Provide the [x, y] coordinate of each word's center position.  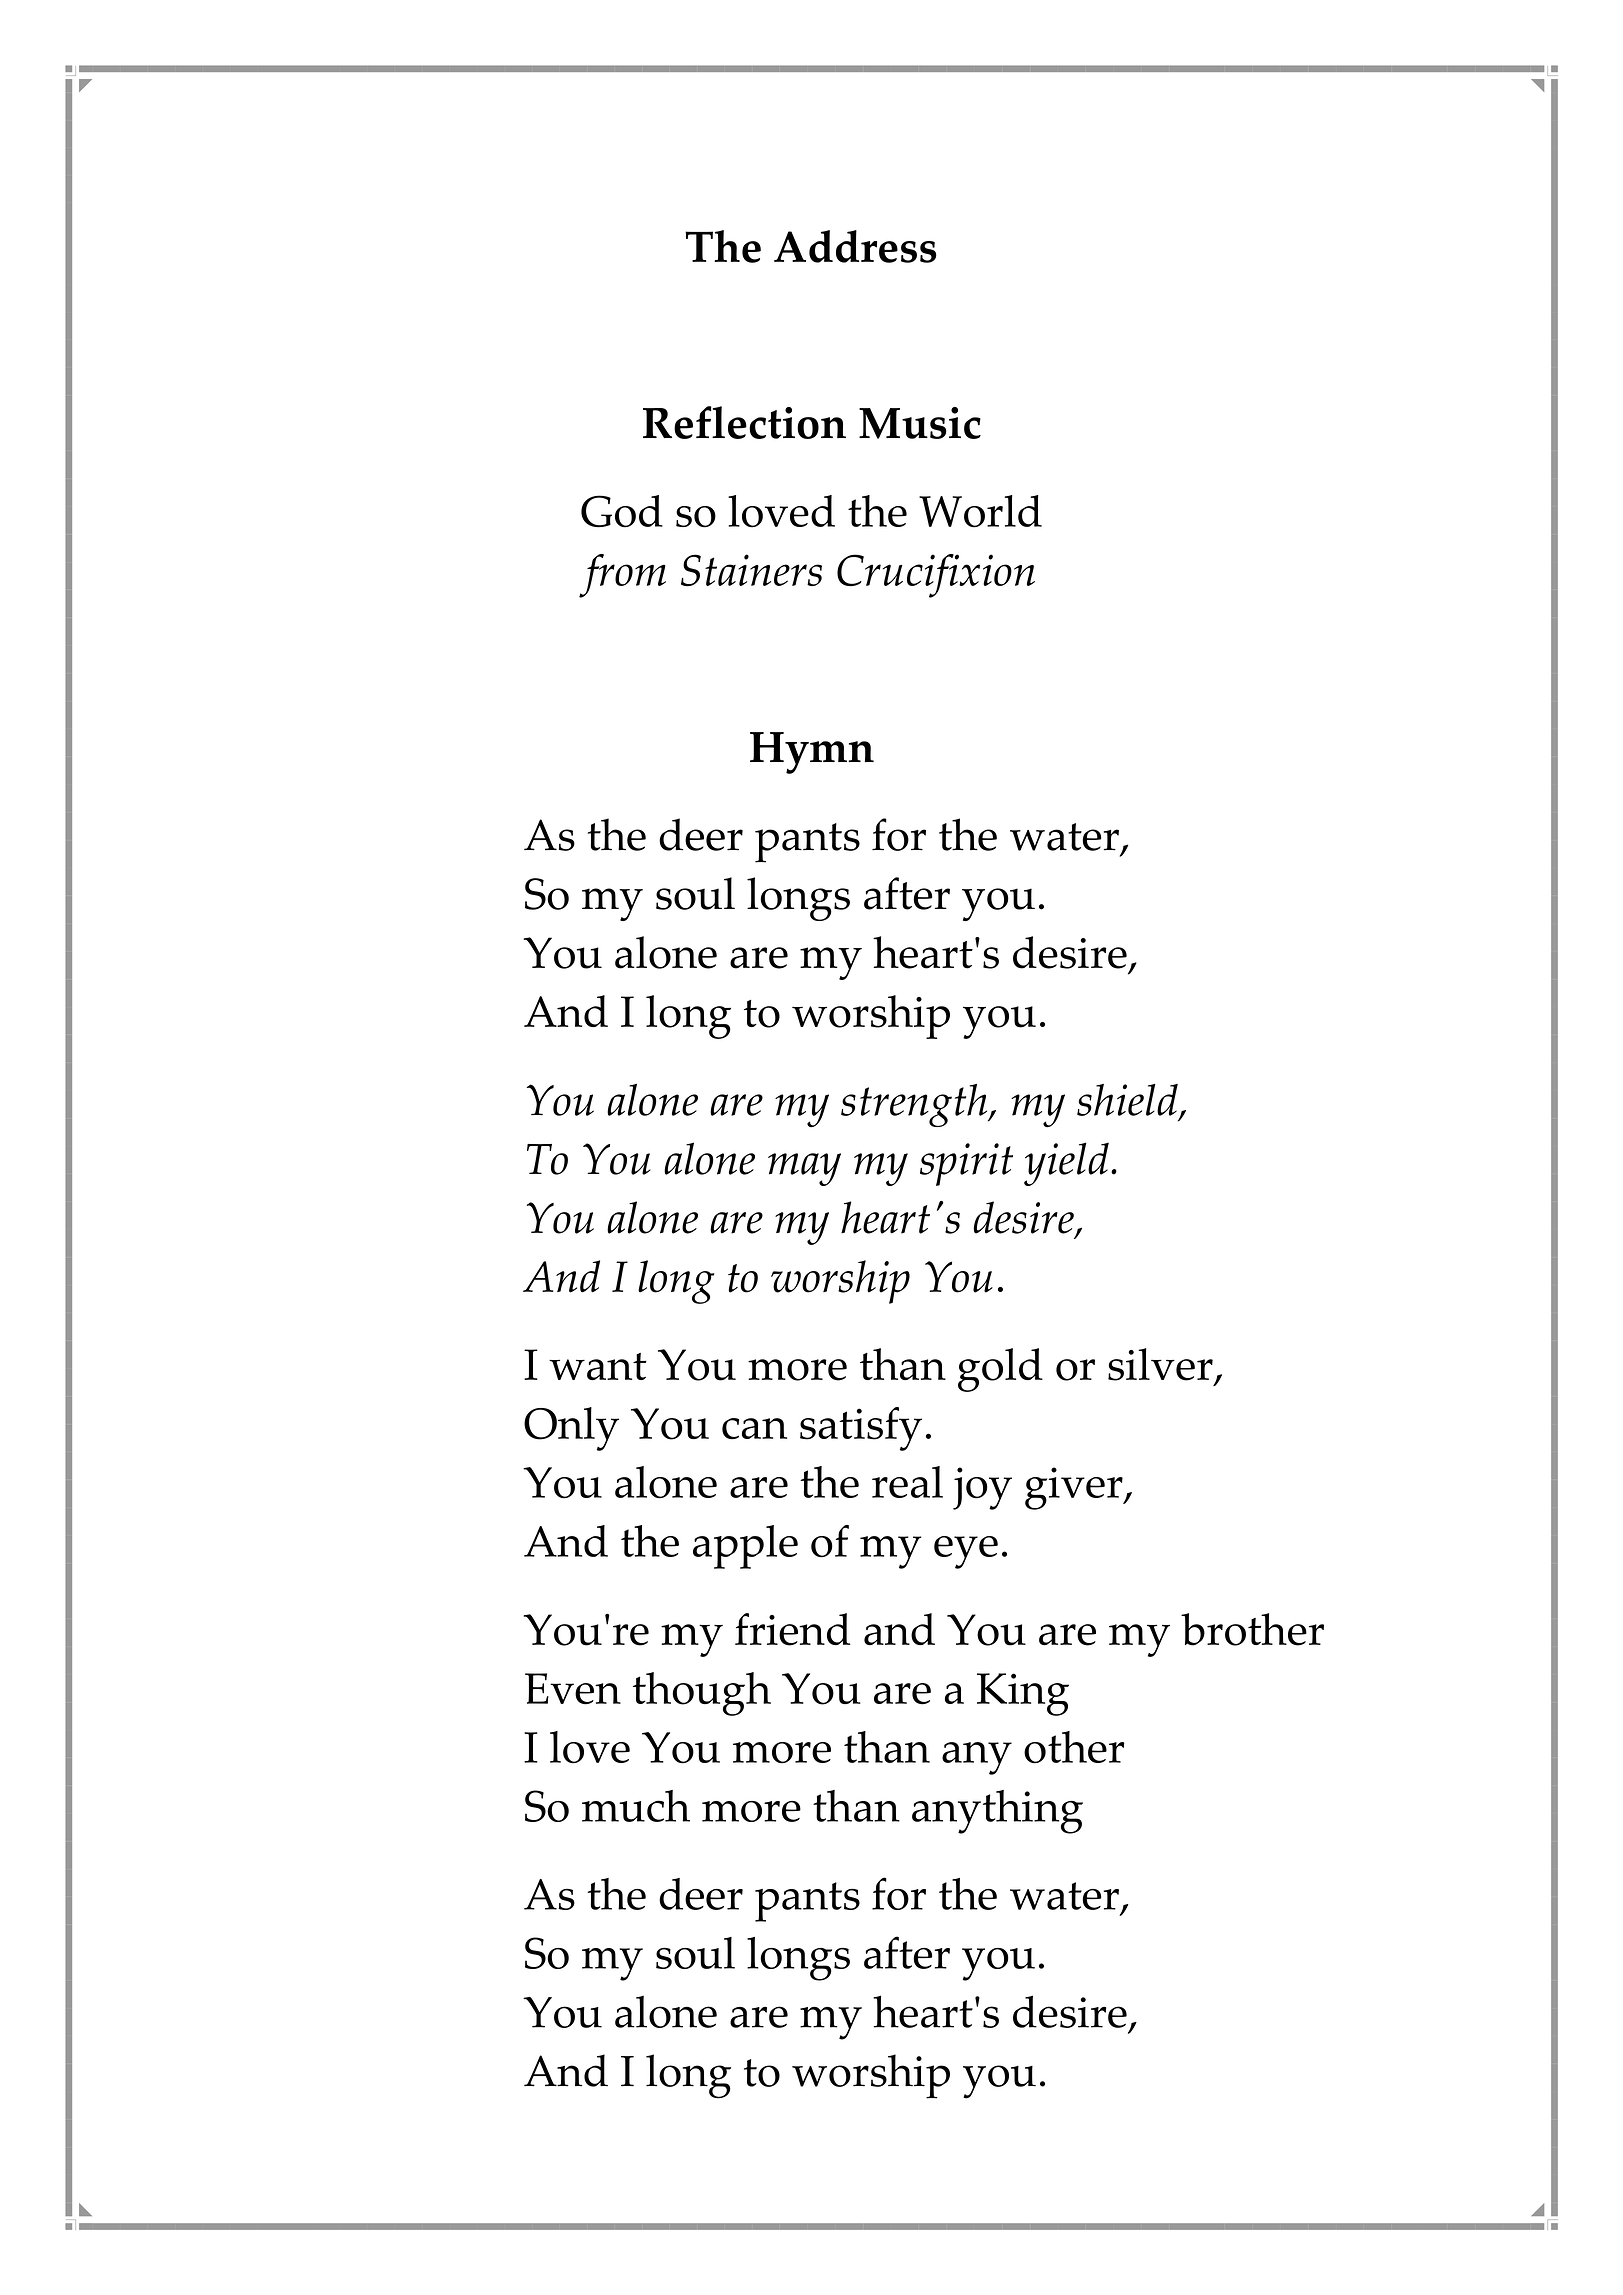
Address [855, 246]
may [804, 1169]
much [636, 1806]
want [598, 1366]
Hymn [812, 753]
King [1023, 1694]
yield [1066, 1164]
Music [920, 423]
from [622, 576]
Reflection [744, 422]
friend [793, 1629]
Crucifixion [936, 576]
